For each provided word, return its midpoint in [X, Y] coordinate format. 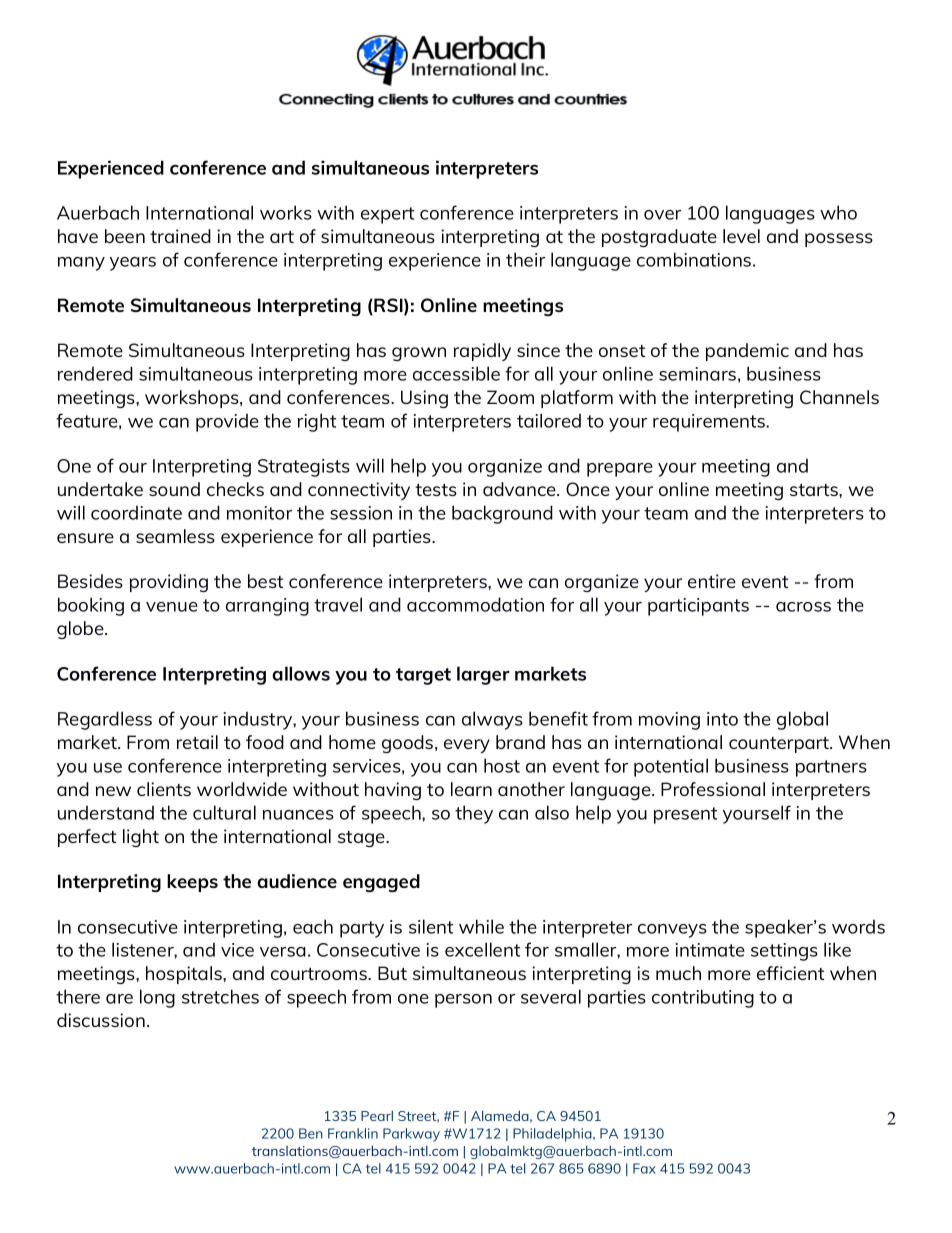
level [741, 236]
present [685, 815]
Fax [644, 1168]
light [141, 838]
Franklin [353, 1133]
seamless [175, 536]
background [502, 514]
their [525, 259]
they [474, 814]
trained [180, 236]
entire [712, 581]
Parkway [411, 1135]
